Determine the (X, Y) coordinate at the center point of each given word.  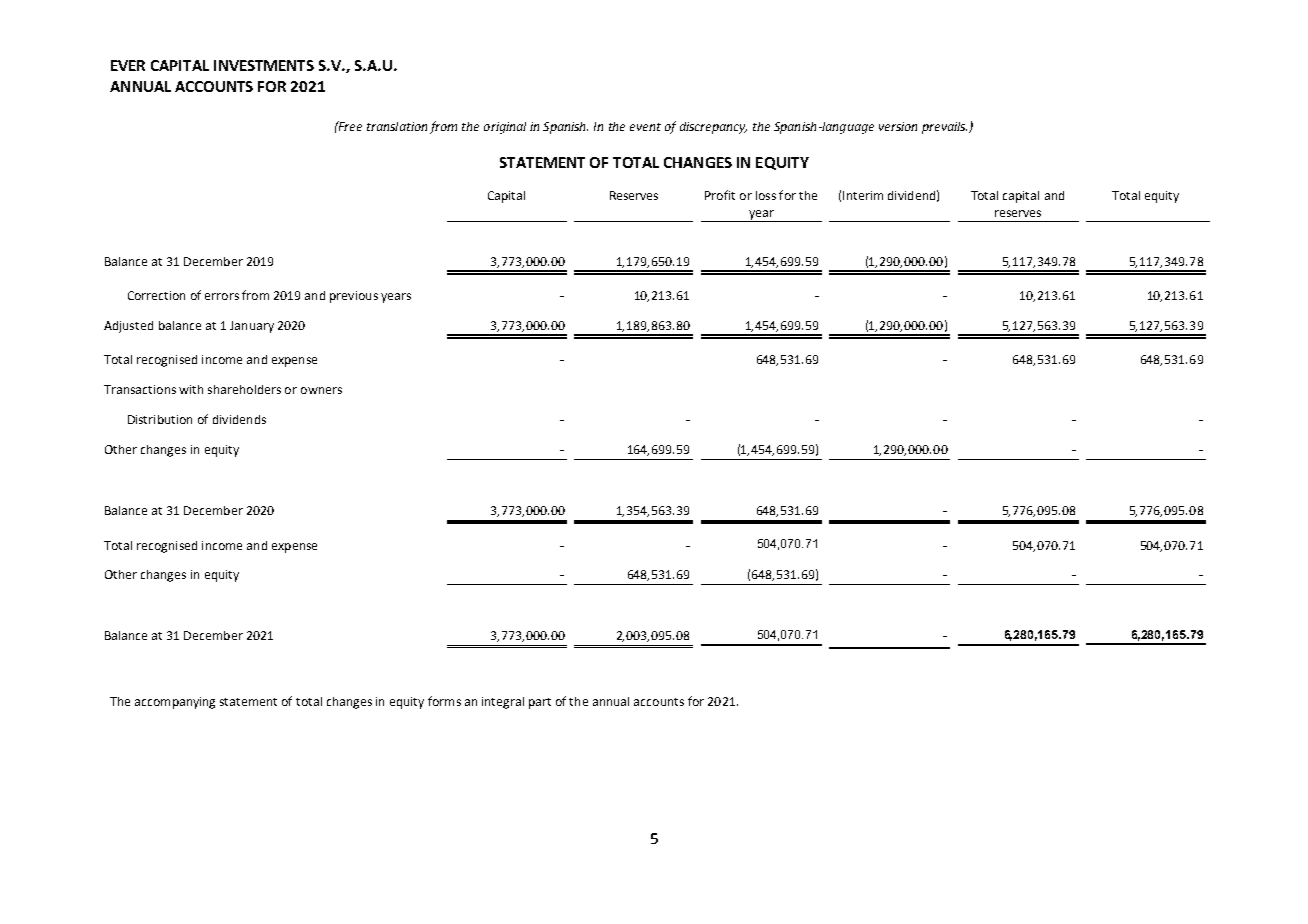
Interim (863, 195)
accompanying (175, 703)
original (505, 128)
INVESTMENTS (264, 65)
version (898, 126)
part (540, 703)
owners (321, 390)
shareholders (244, 389)
